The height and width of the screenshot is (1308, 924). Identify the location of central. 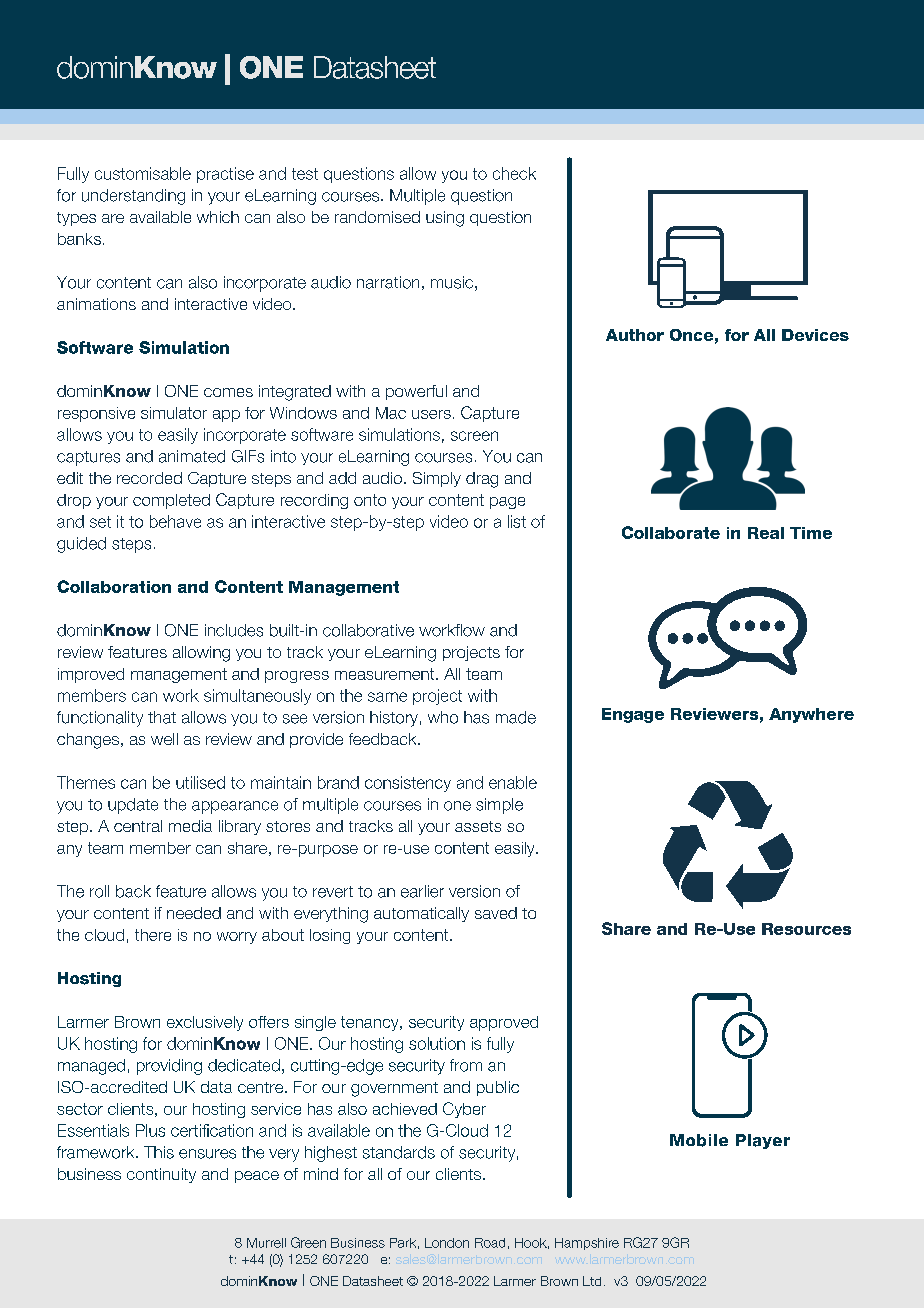
(138, 826).
